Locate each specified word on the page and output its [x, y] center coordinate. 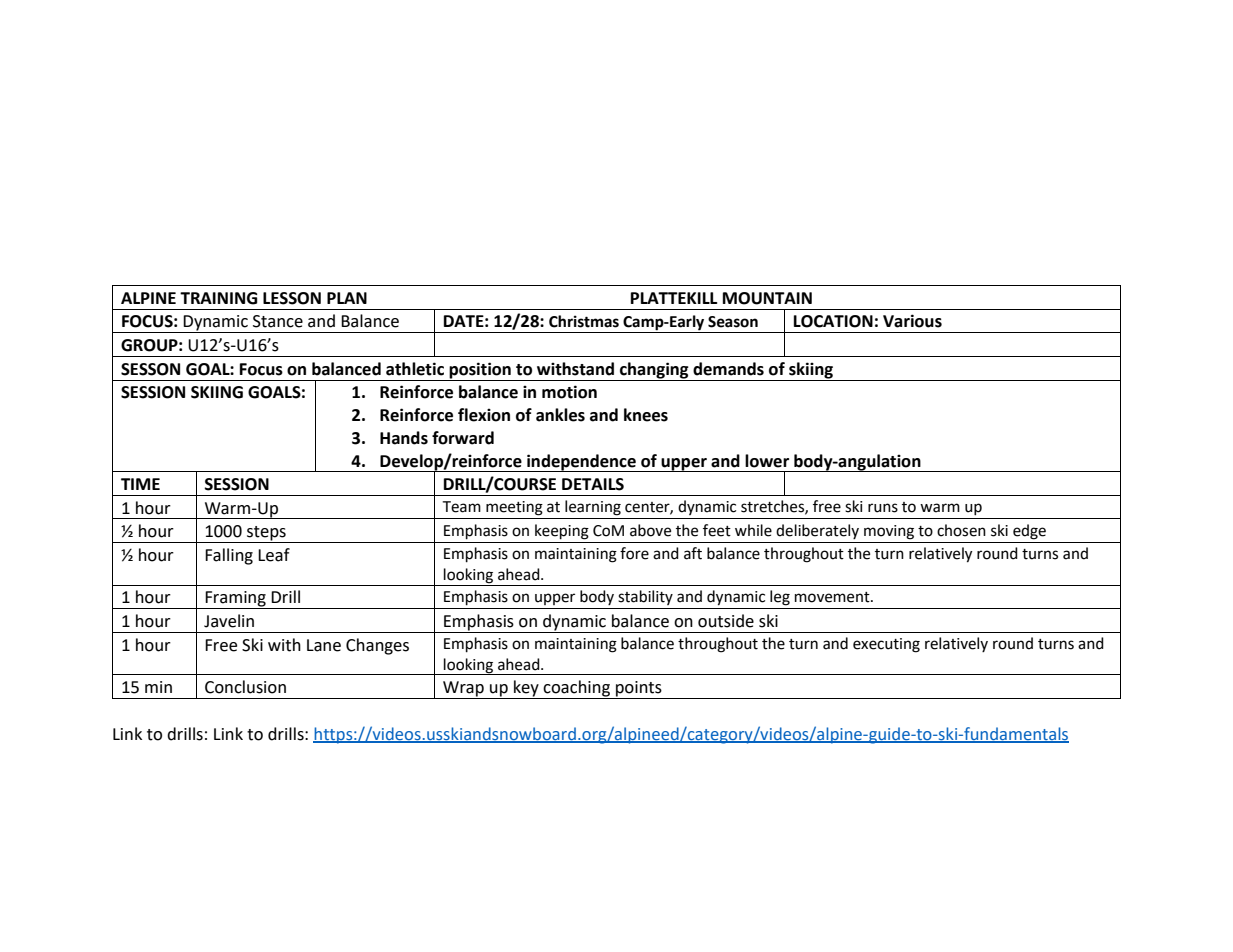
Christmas [584, 321]
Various [912, 321]
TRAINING [219, 298]
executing [886, 645]
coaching [577, 689]
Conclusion [245, 687]
